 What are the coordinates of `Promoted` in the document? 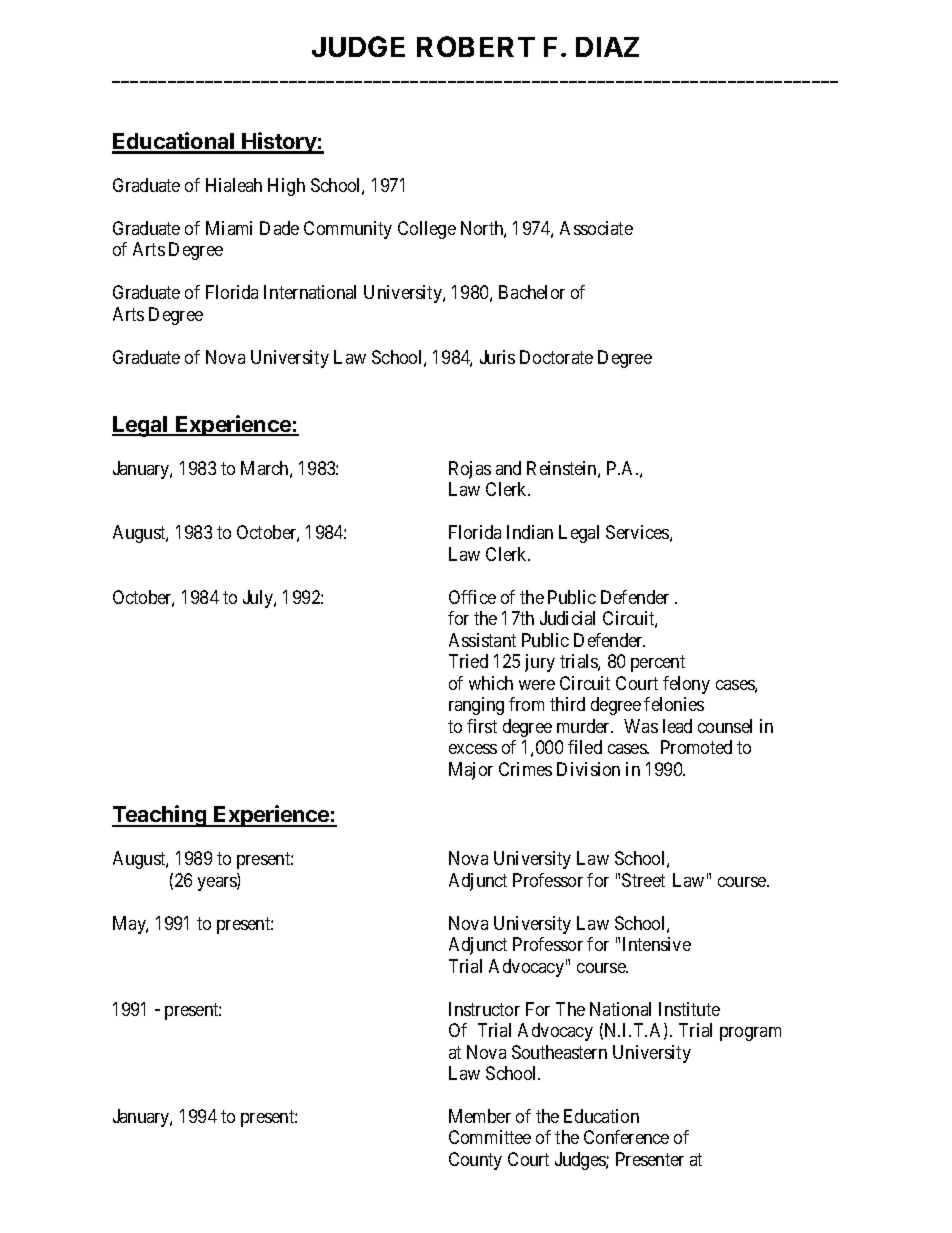 It's located at (696, 747).
